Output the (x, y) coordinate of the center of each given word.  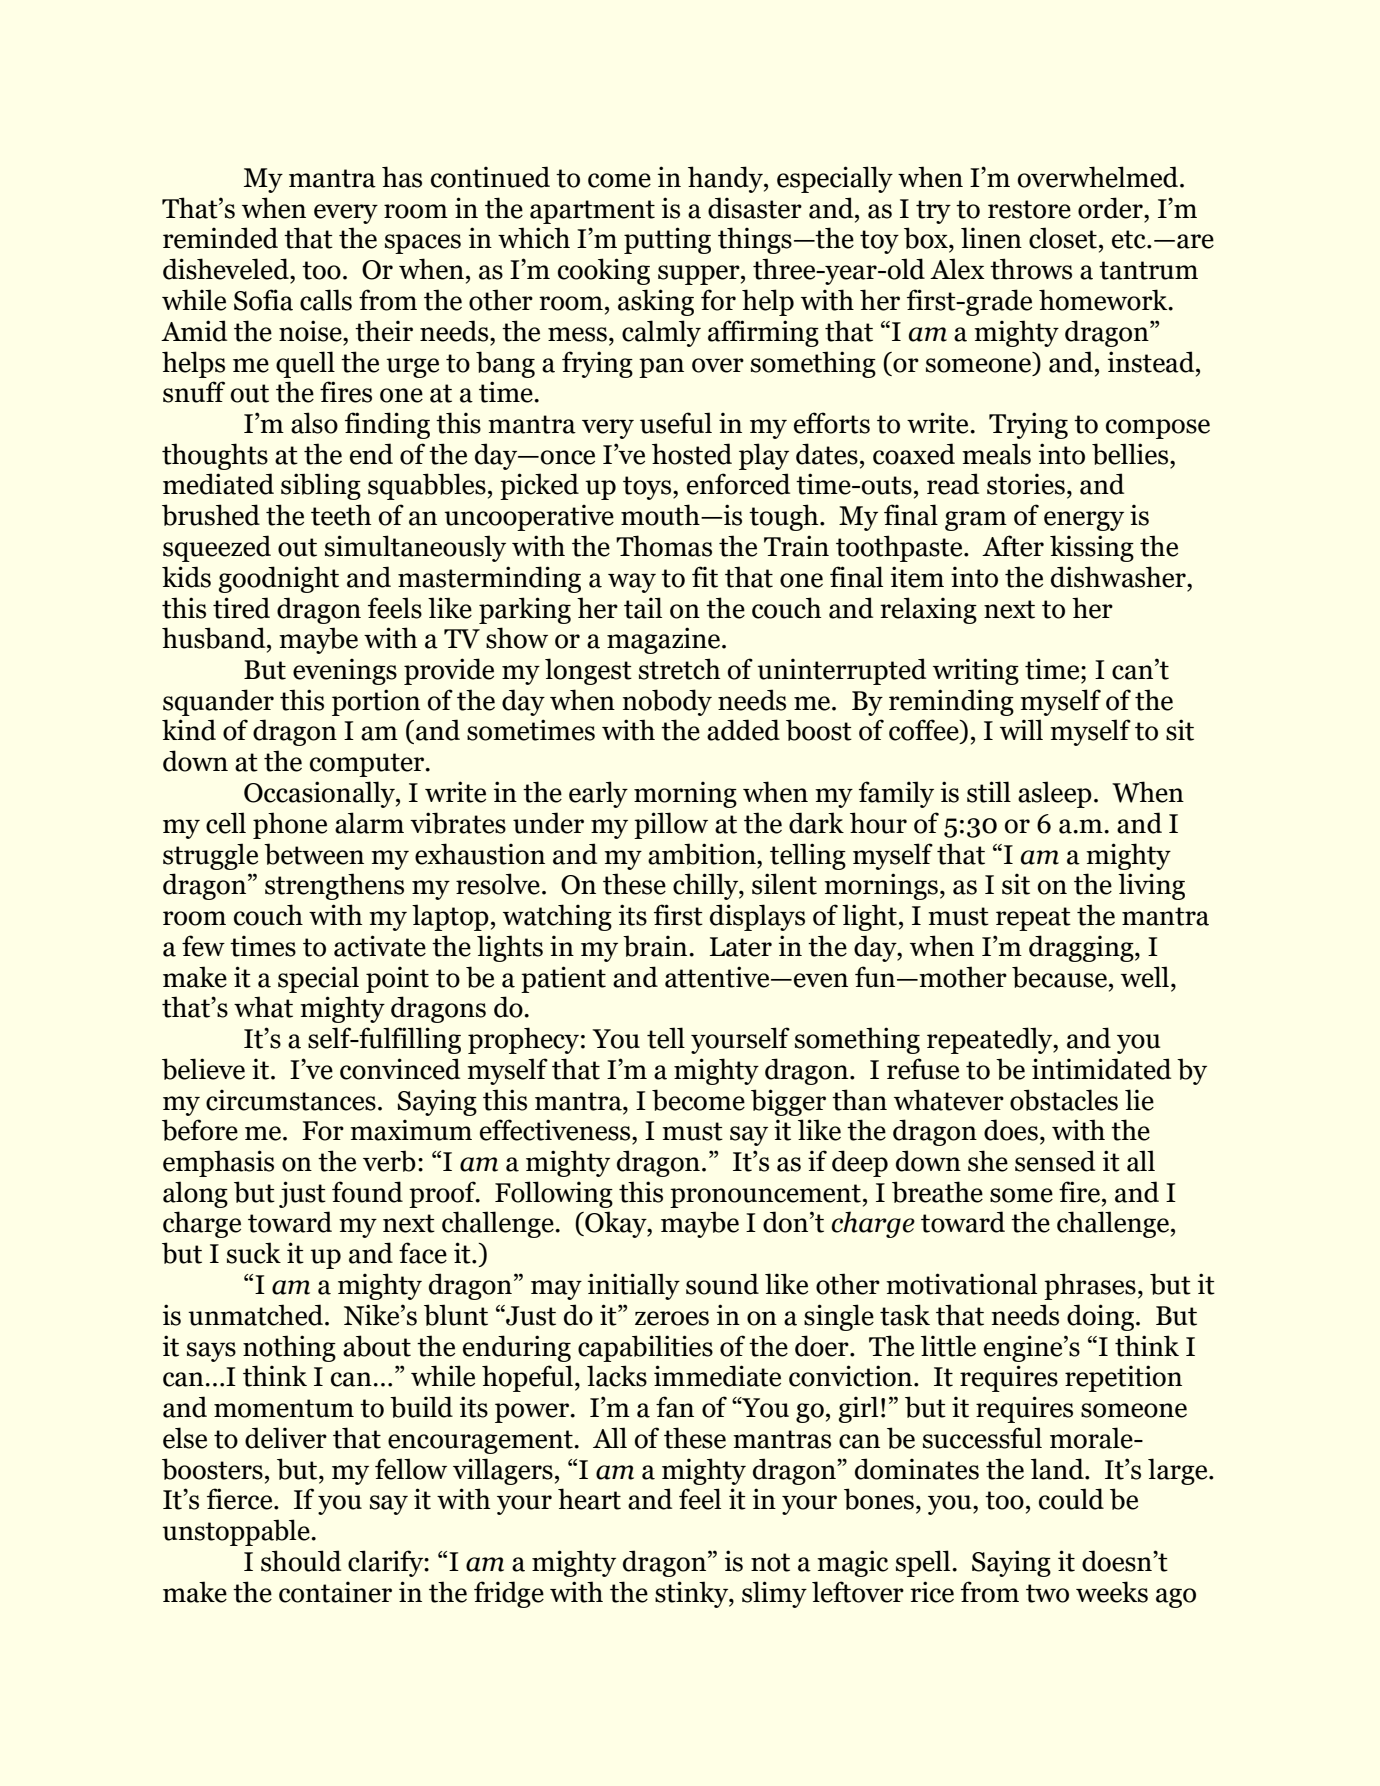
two (1047, 1593)
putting (667, 240)
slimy (774, 1594)
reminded (220, 238)
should (301, 1561)
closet (1063, 238)
